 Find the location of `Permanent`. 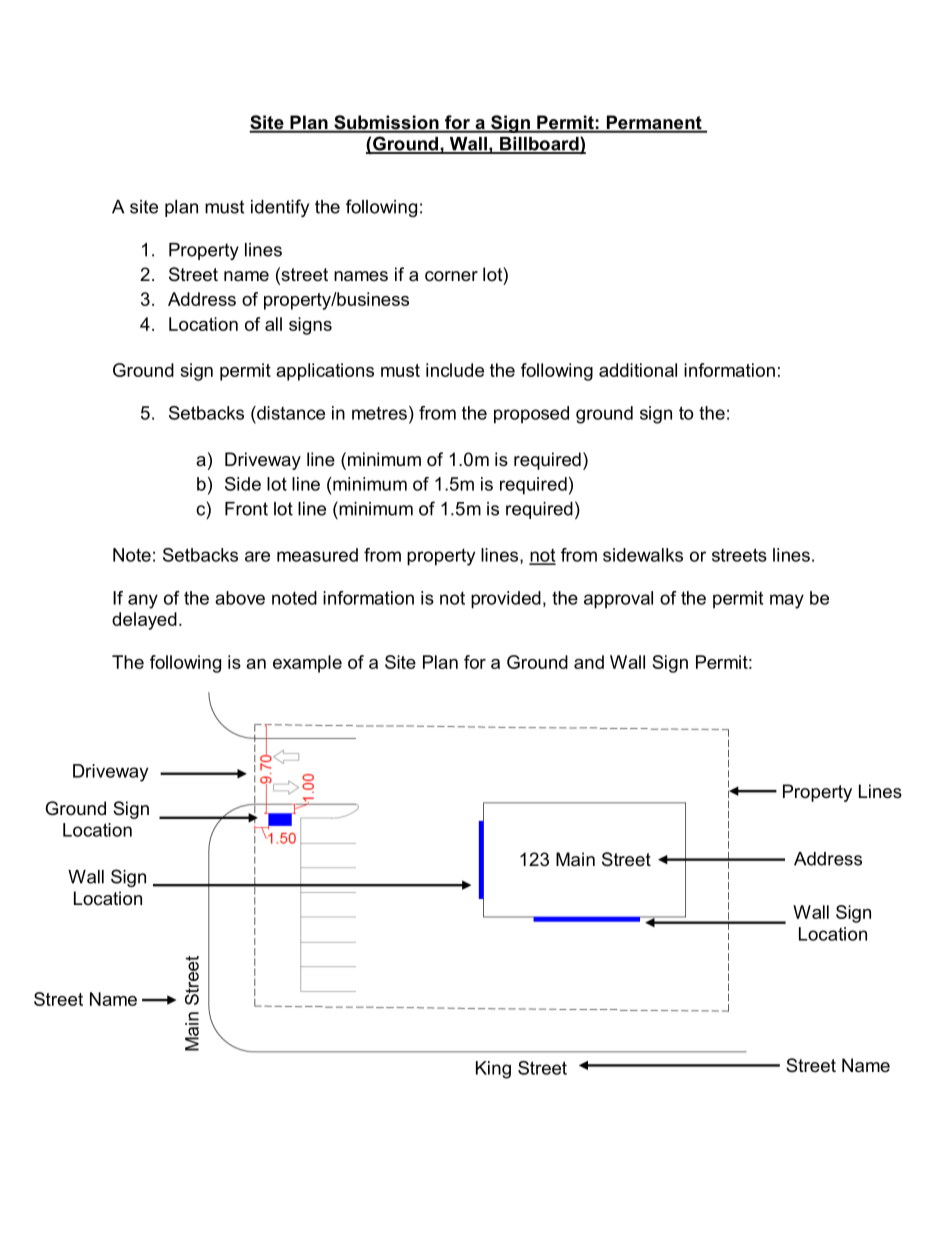

Permanent is located at coordinates (654, 123).
